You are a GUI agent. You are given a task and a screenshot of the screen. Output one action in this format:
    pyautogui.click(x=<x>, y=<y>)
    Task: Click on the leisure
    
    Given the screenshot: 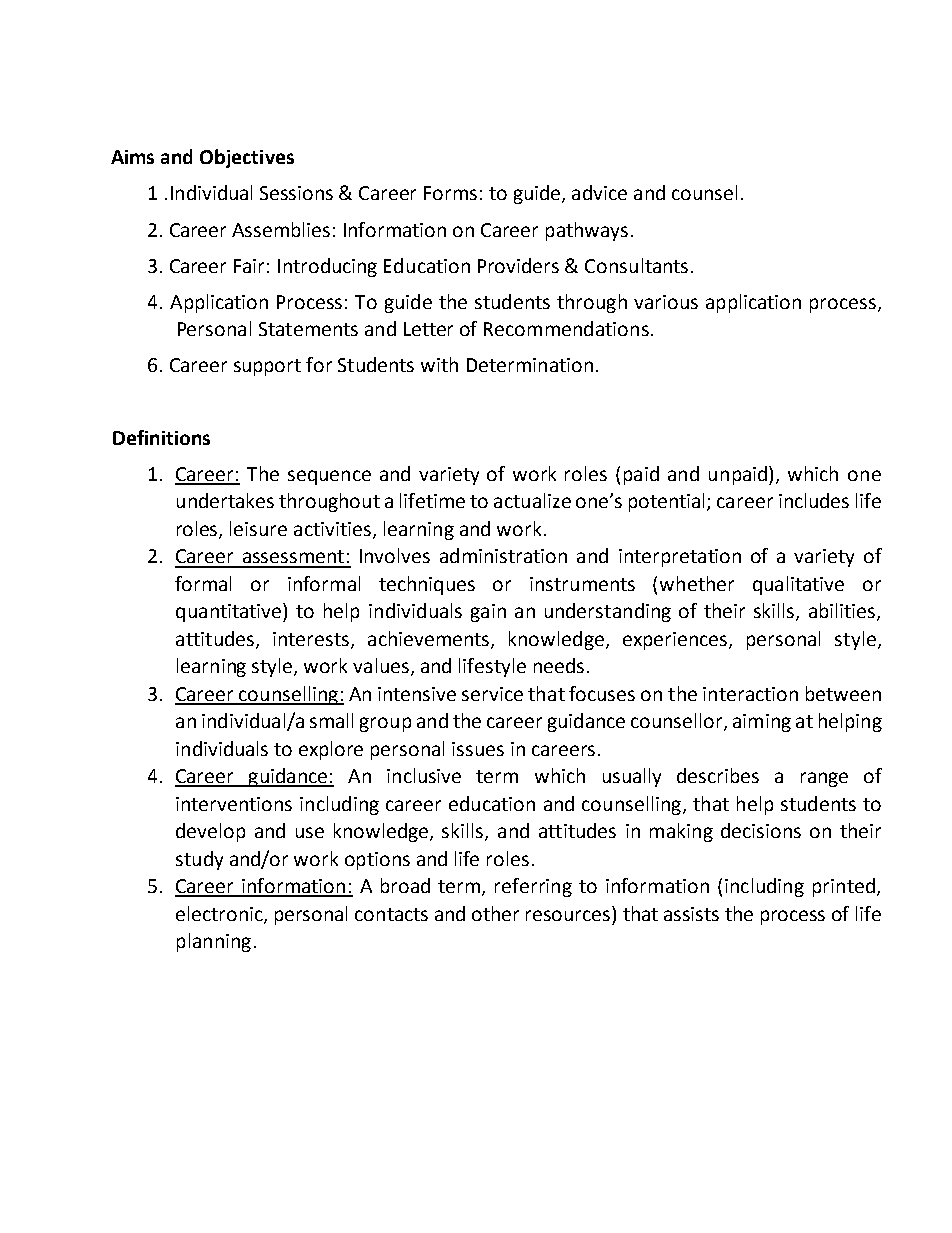 What is the action you would take?
    pyautogui.click(x=258, y=528)
